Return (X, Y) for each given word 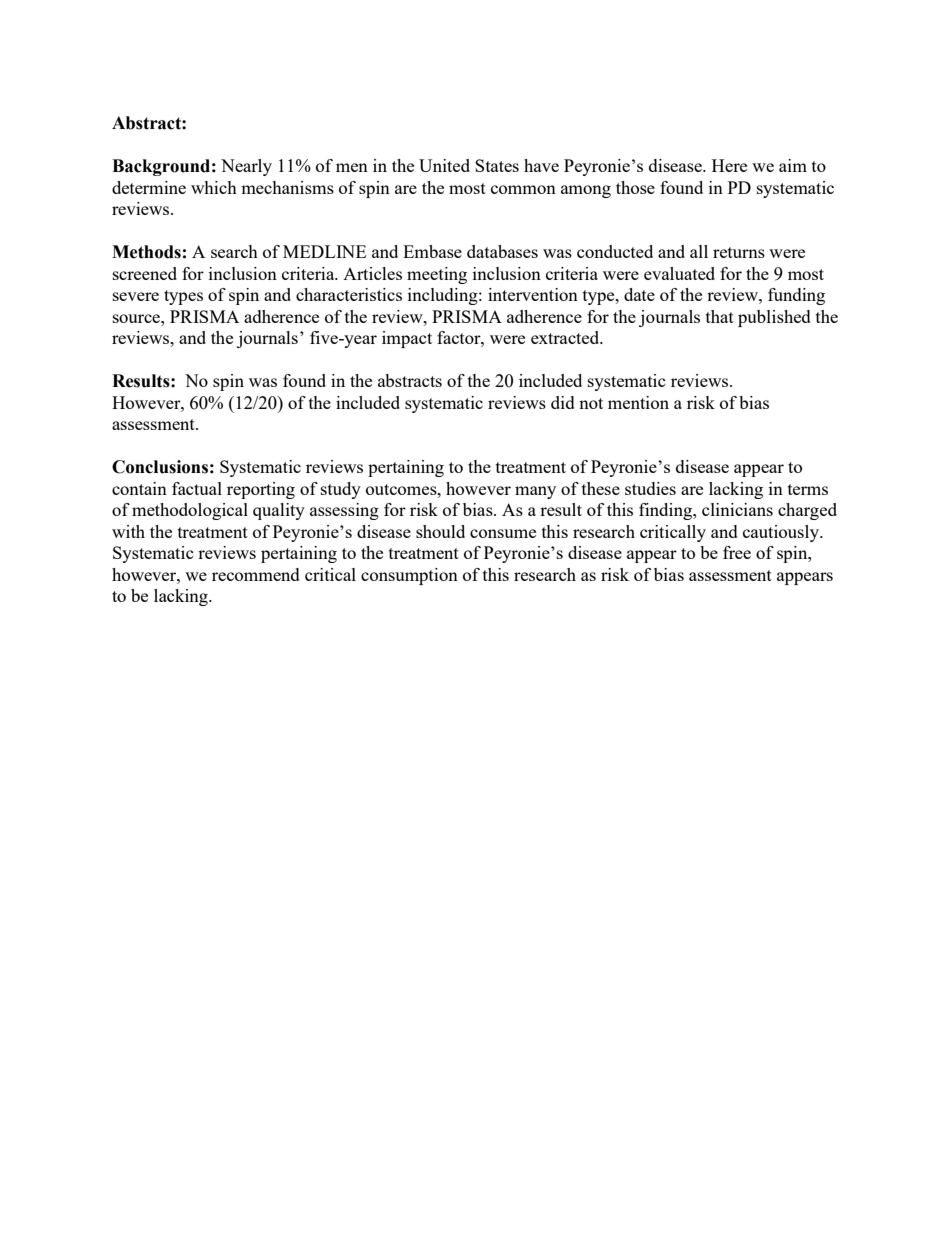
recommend (256, 574)
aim (793, 165)
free (737, 552)
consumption (409, 576)
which (214, 187)
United (444, 165)
